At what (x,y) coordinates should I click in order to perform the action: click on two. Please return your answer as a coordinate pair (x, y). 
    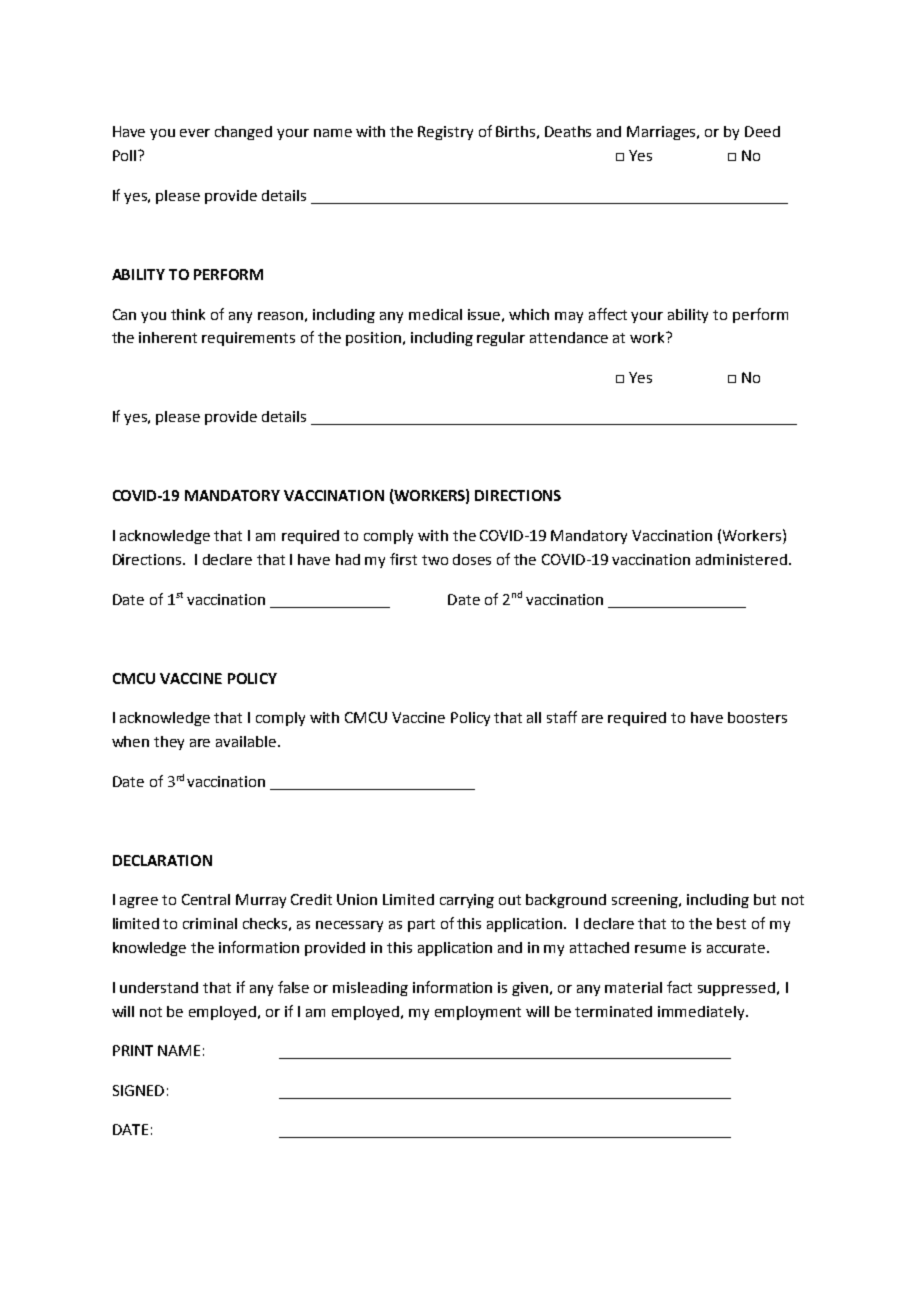
    Looking at the image, I should click on (435, 560).
